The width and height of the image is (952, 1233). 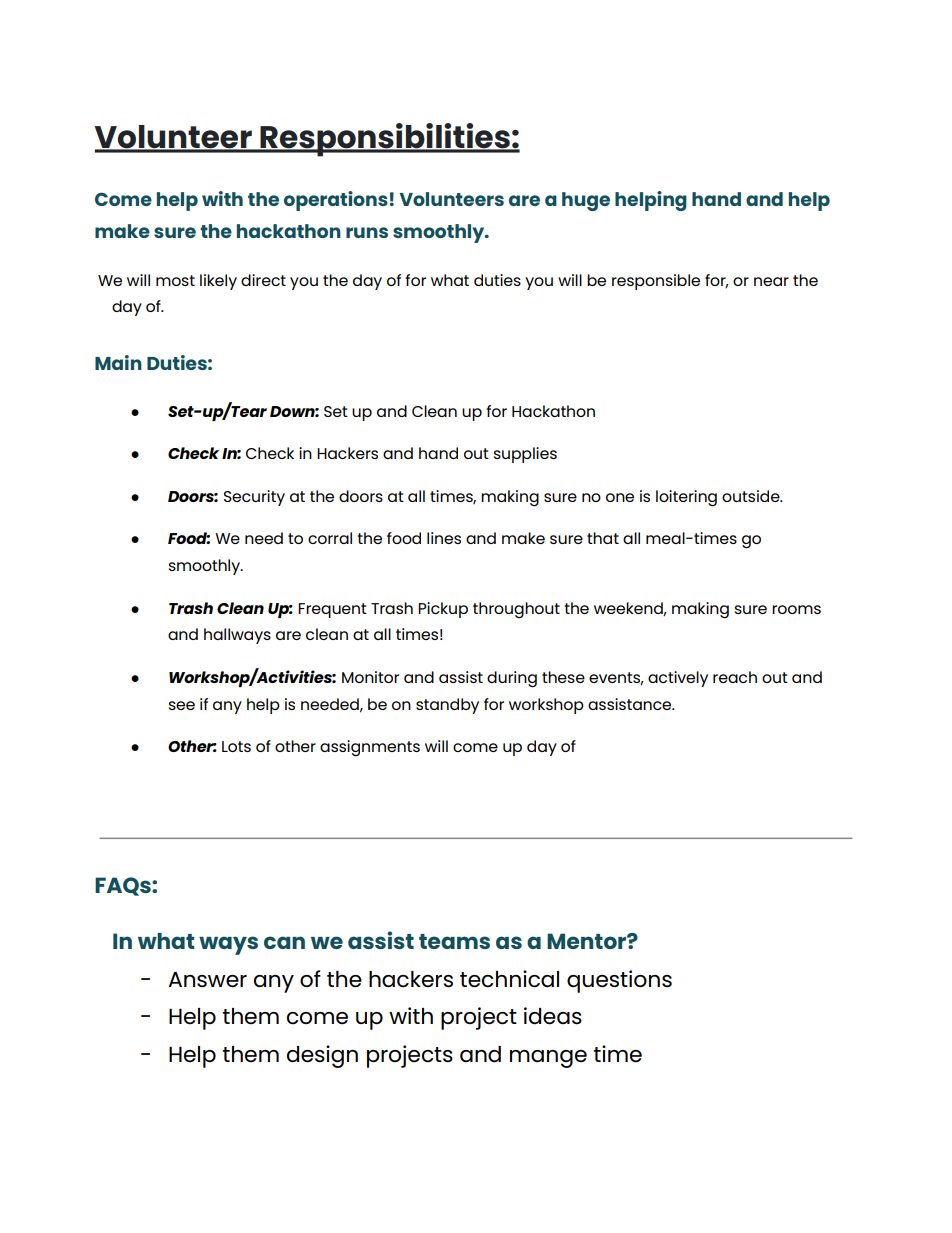 I want to click on questions, so click(x=619, y=981).
